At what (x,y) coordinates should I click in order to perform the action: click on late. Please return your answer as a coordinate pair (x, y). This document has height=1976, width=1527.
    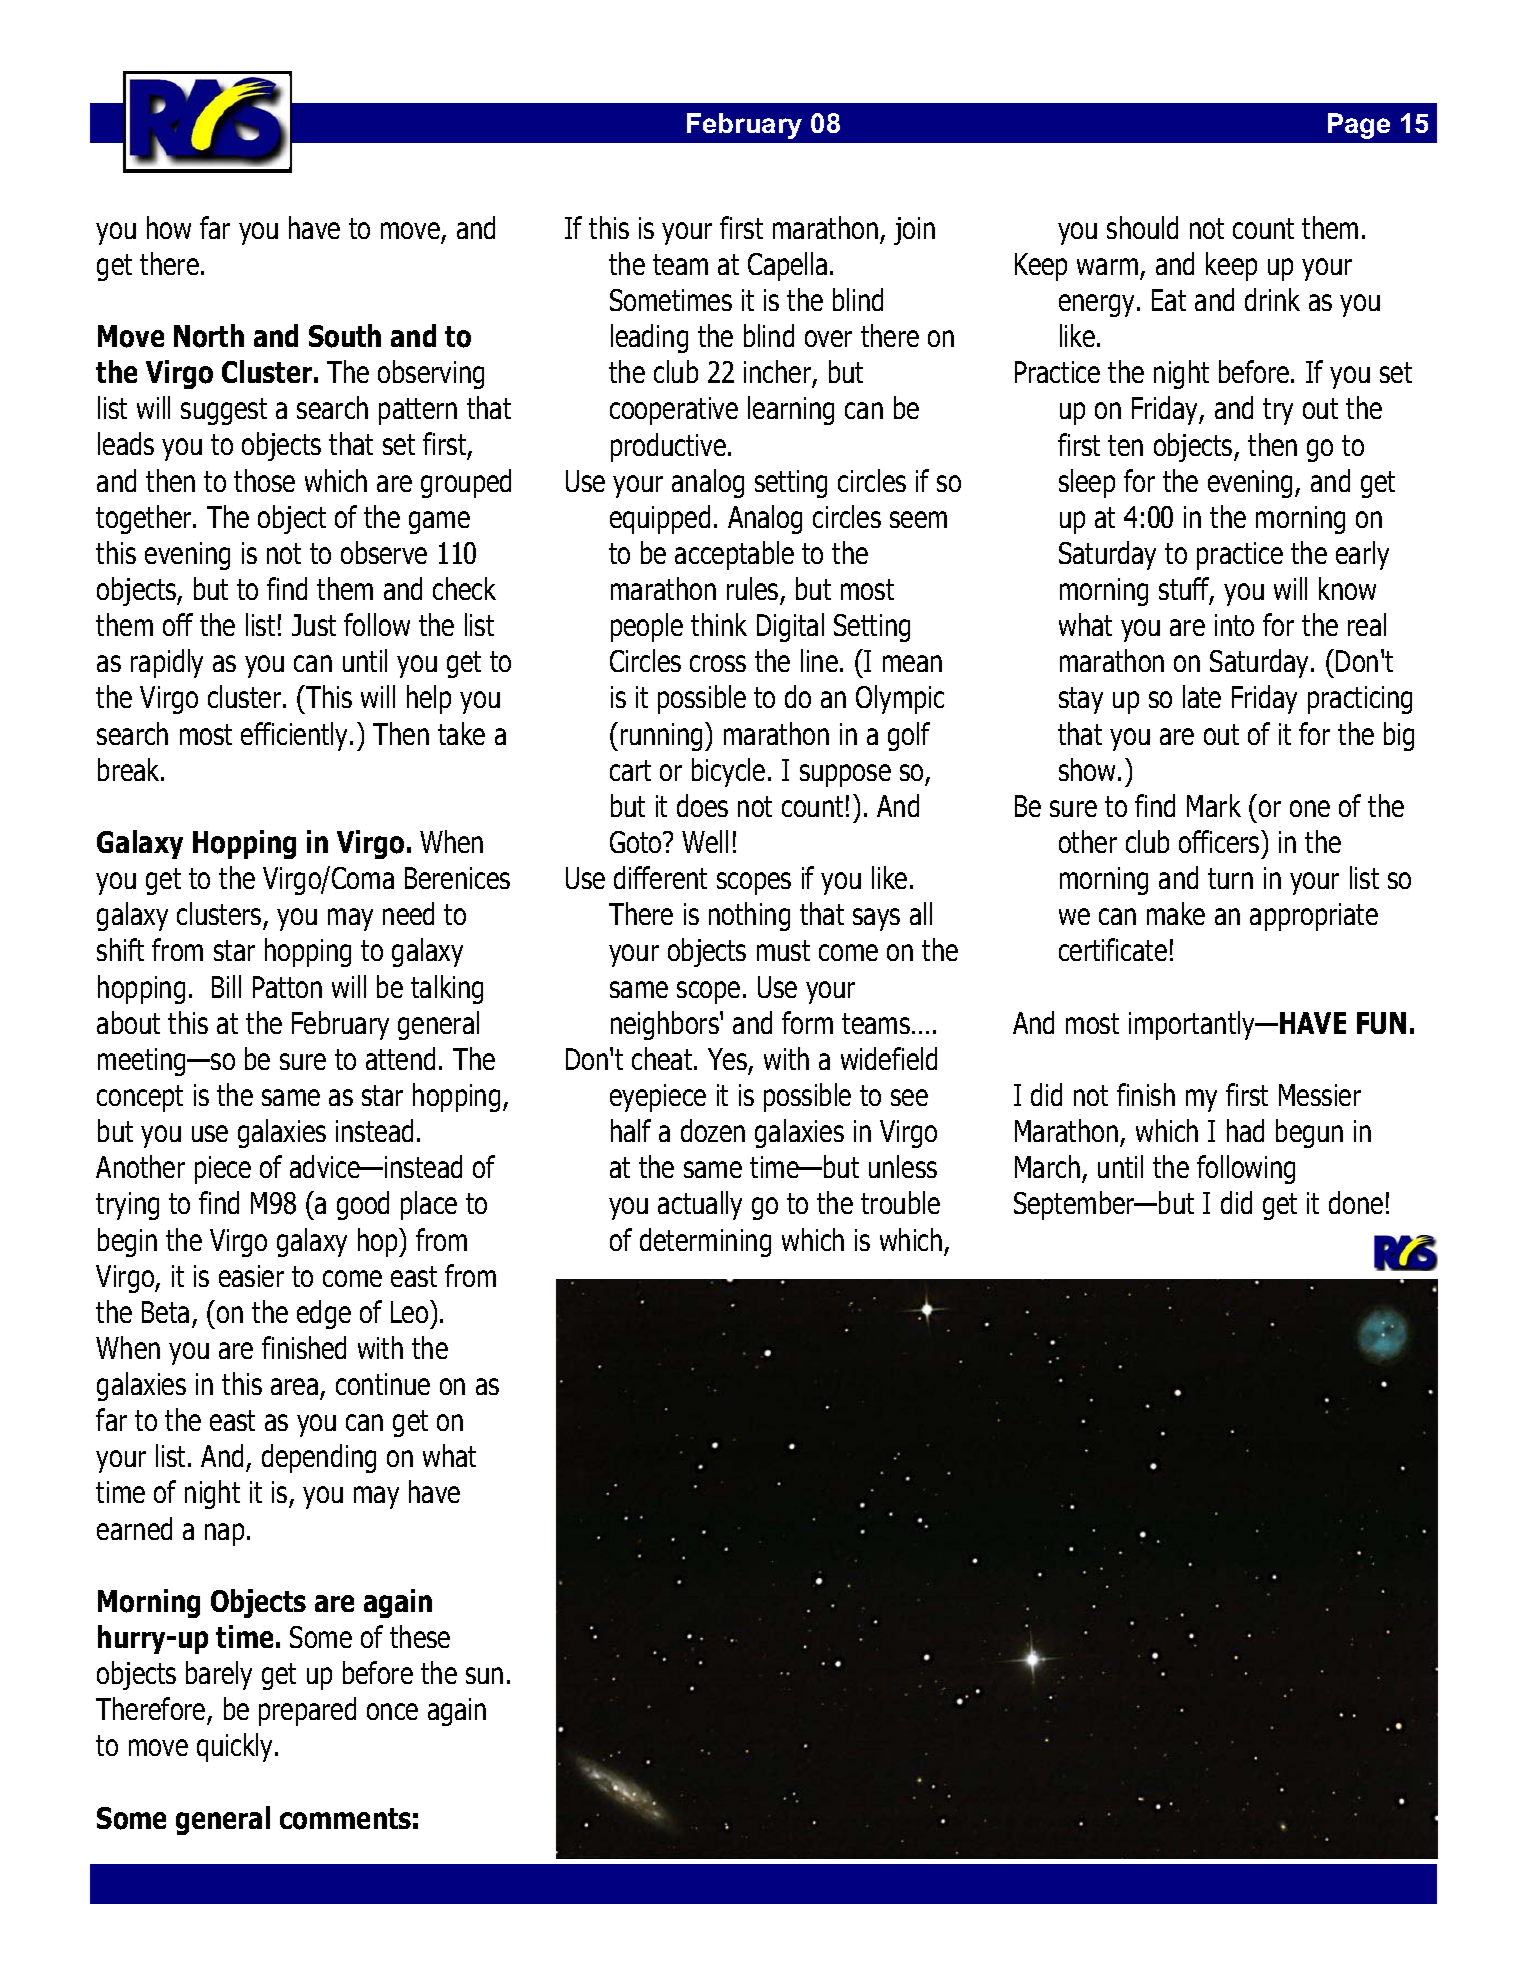
    Looking at the image, I should click on (1202, 696).
